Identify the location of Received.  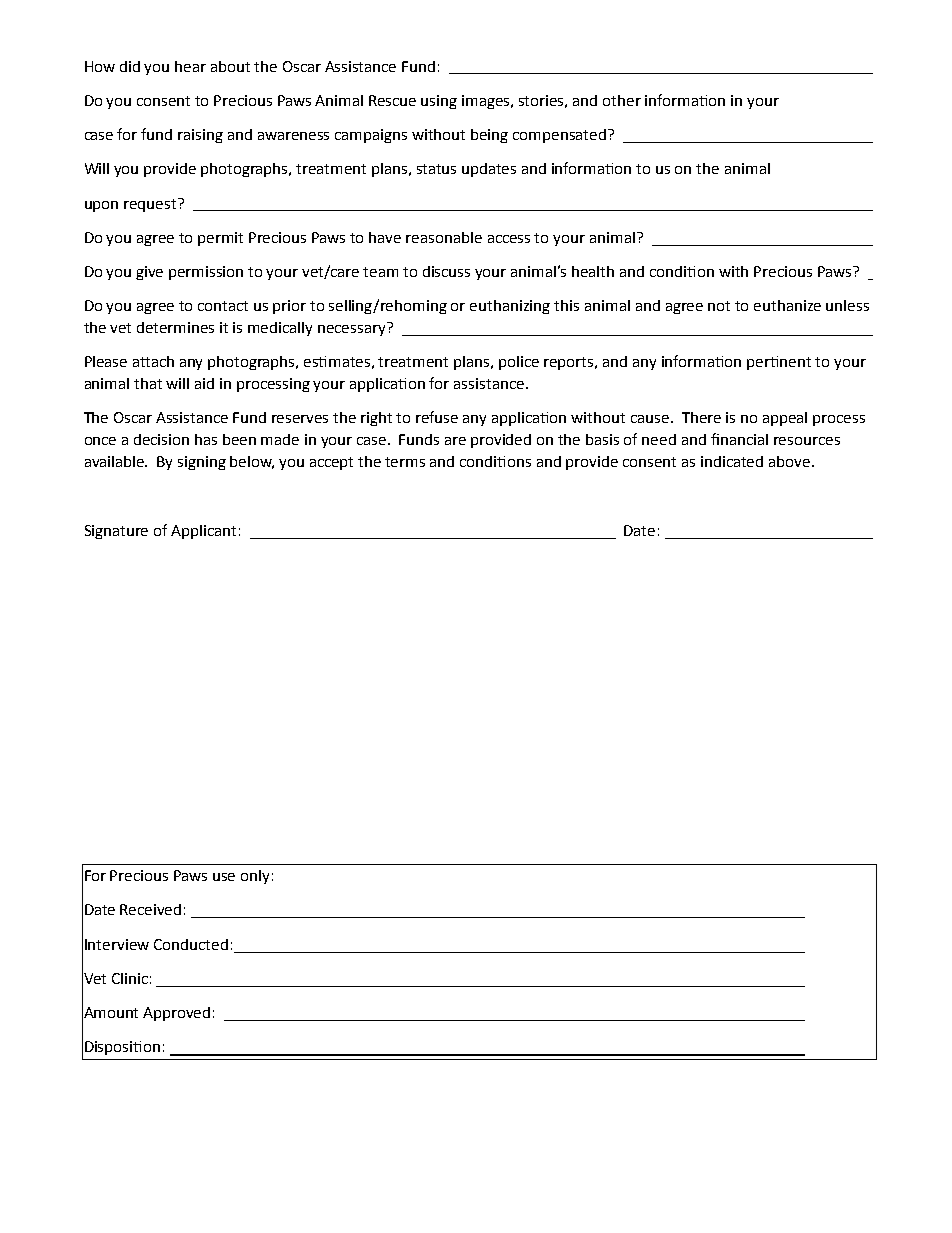
(150, 909).
